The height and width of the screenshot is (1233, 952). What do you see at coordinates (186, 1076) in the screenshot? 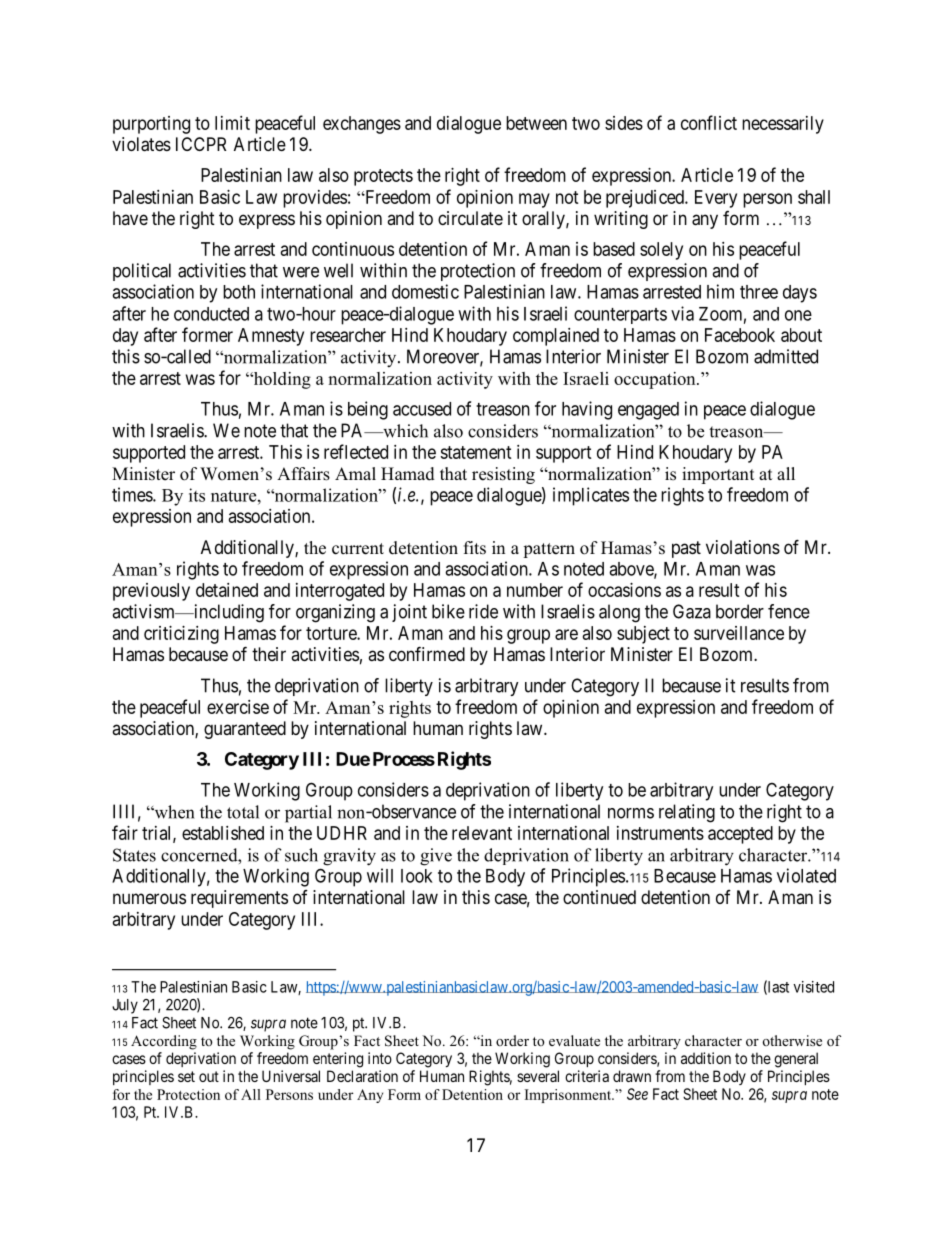
I see `set` at bounding box center [186, 1076].
